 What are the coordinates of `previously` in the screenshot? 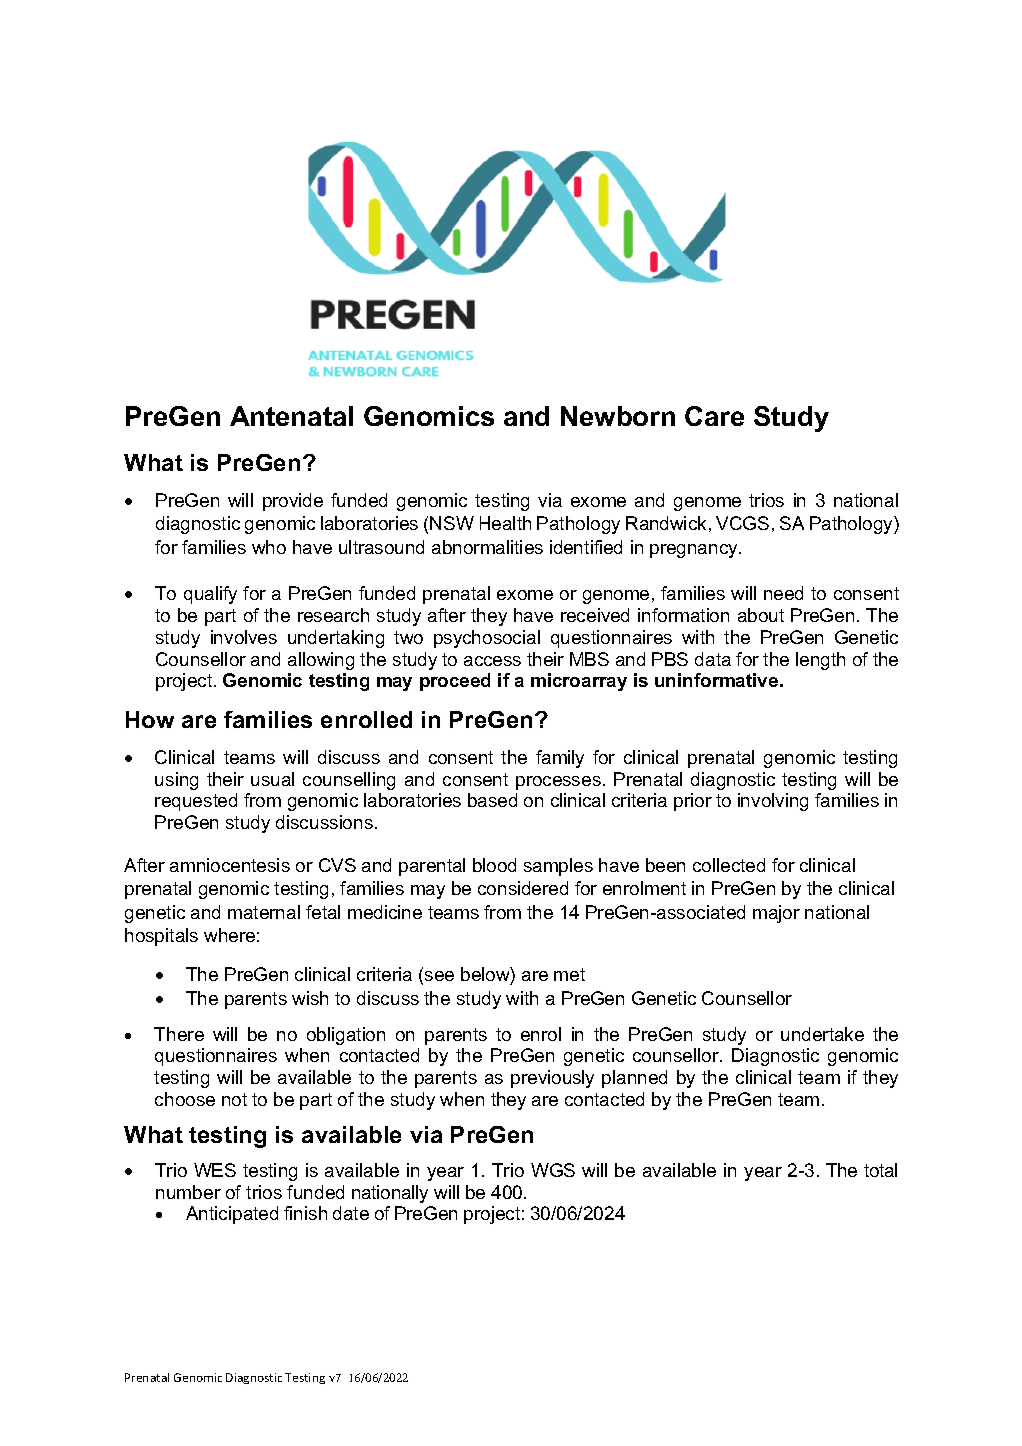 It's located at (552, 1079).
